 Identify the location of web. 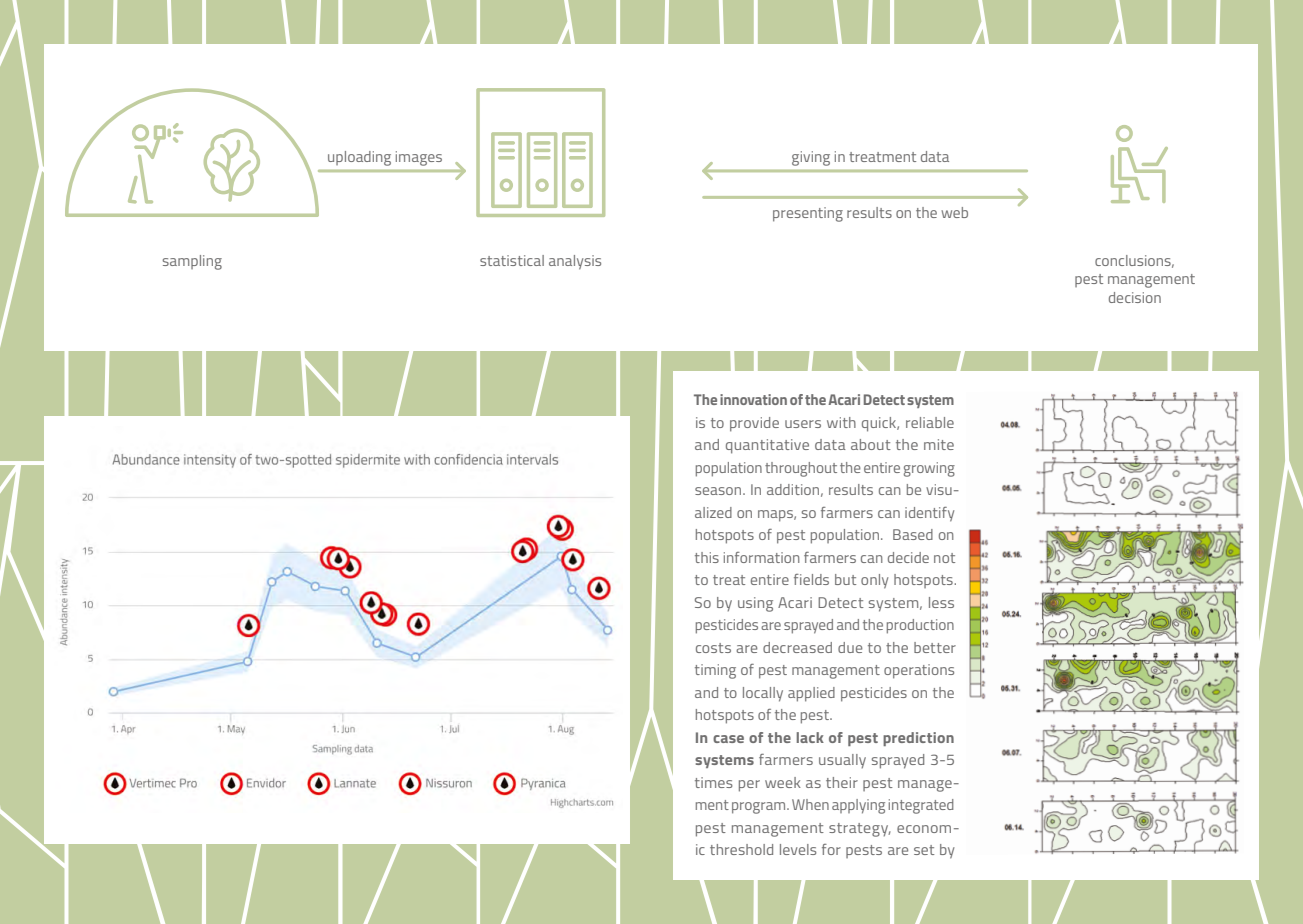
(954, 212).
